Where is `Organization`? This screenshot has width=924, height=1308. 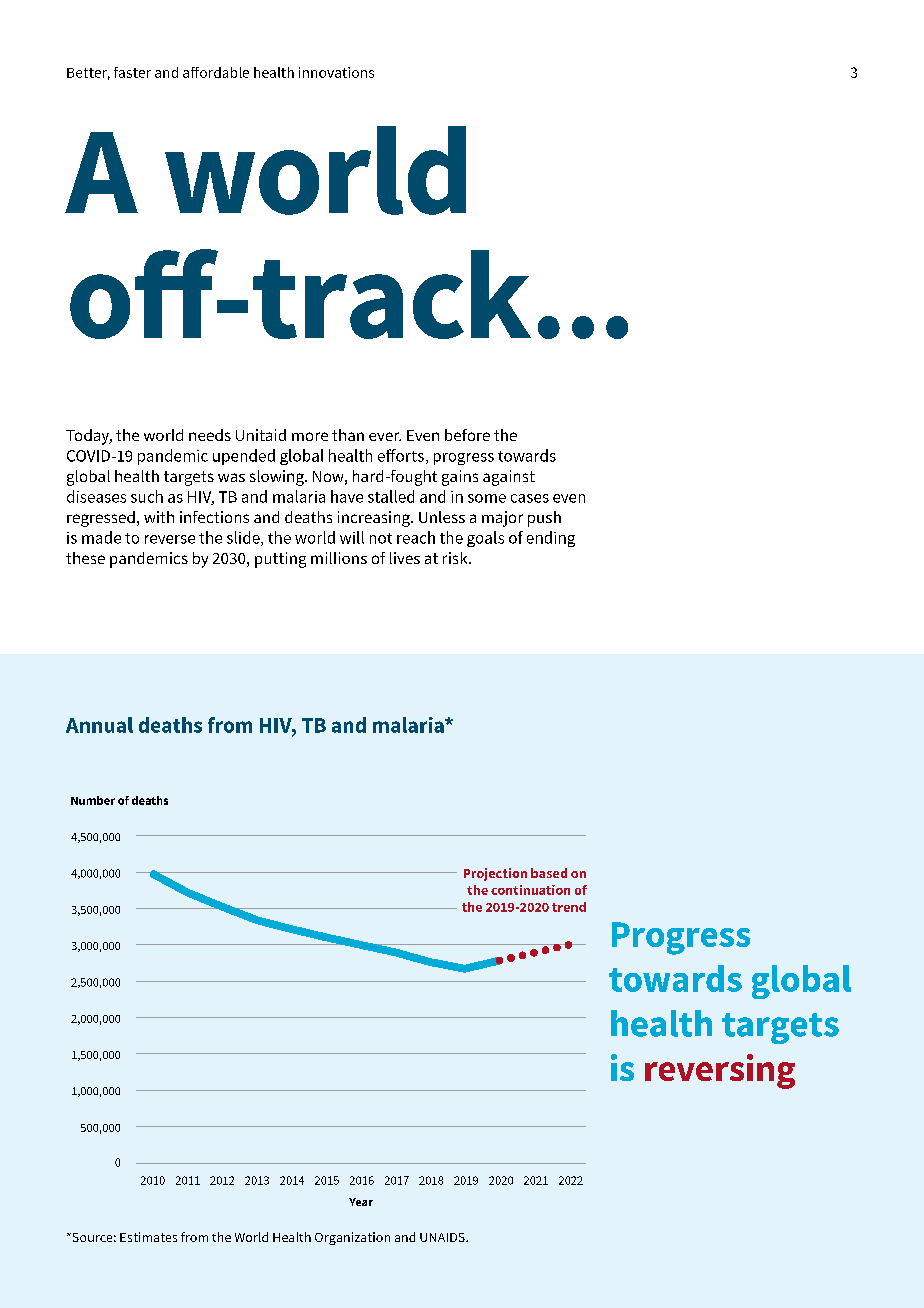 Organization is located at coordinates (352, 1238).
